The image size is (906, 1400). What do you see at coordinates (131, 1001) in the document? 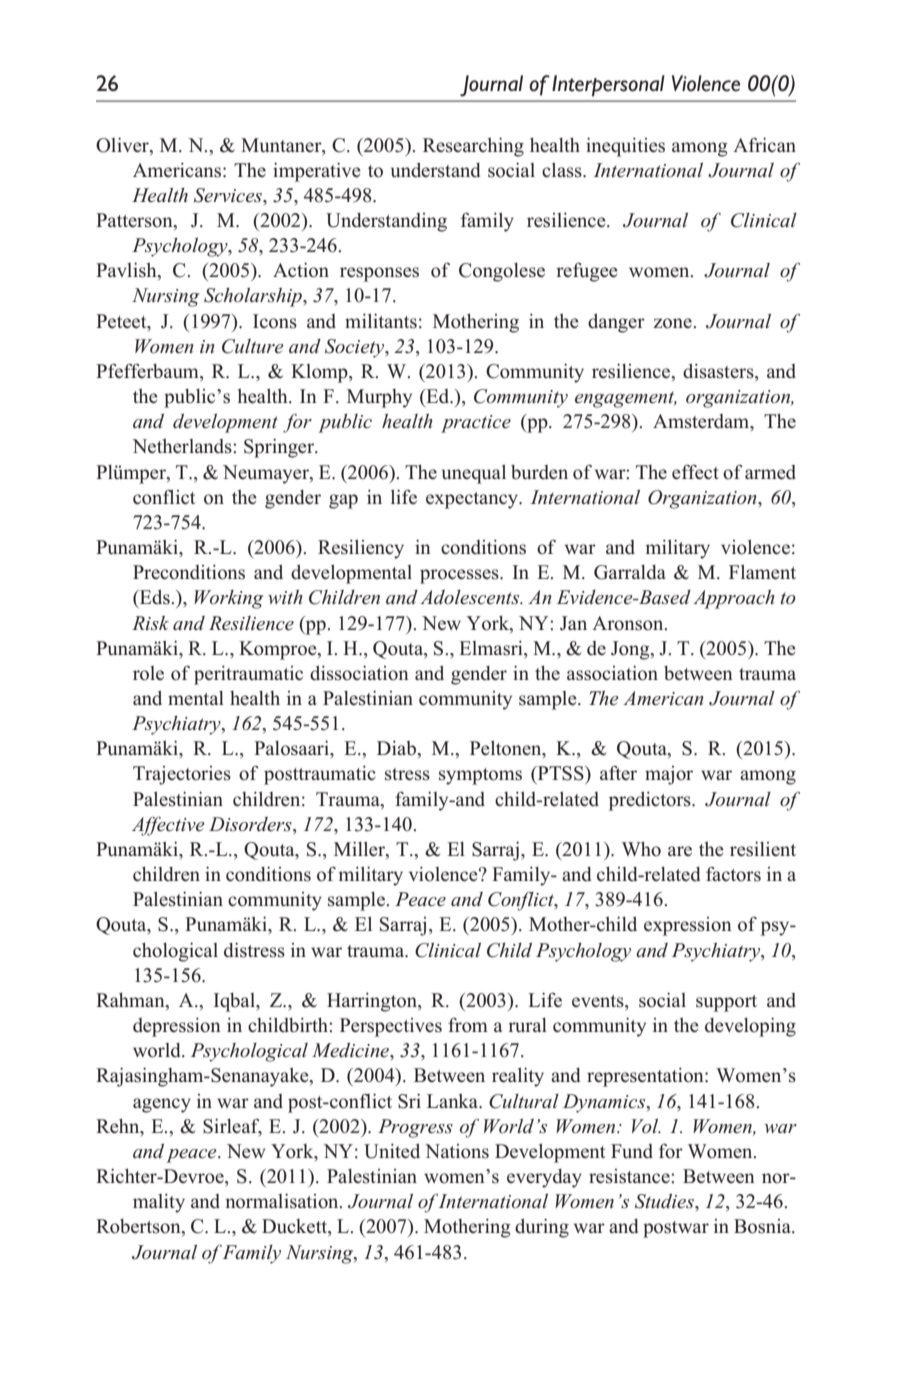
I see `Rahman` at bounding box center [131, 1001].
